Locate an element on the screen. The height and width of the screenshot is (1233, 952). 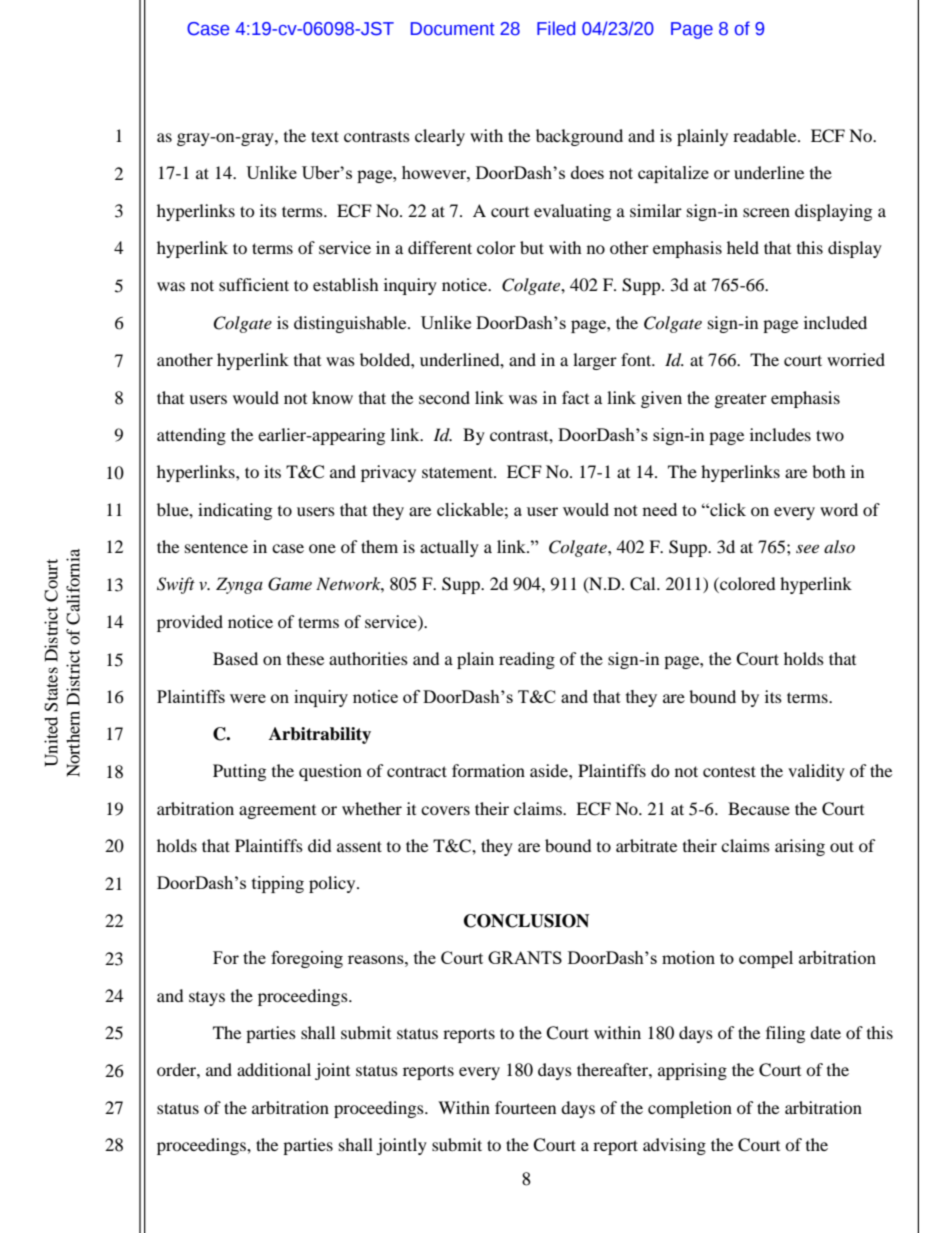
sufficient is located at coordinates (254, 284).
